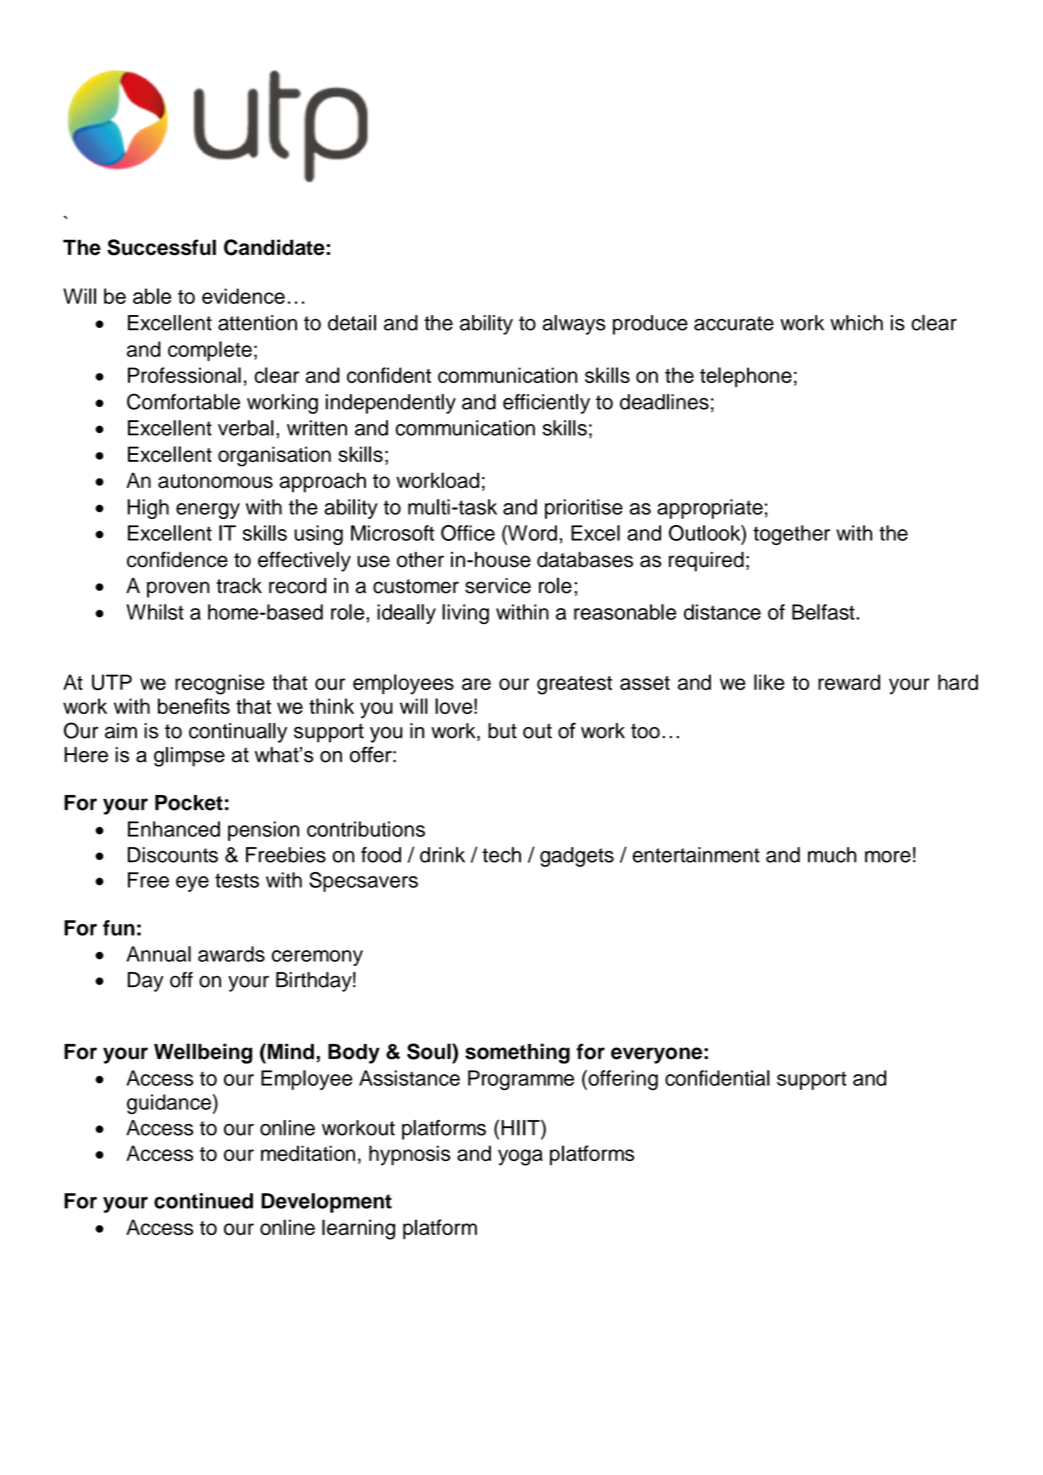 The image size is (1043, 1475). I want to click on something, so click(517, 1053).
